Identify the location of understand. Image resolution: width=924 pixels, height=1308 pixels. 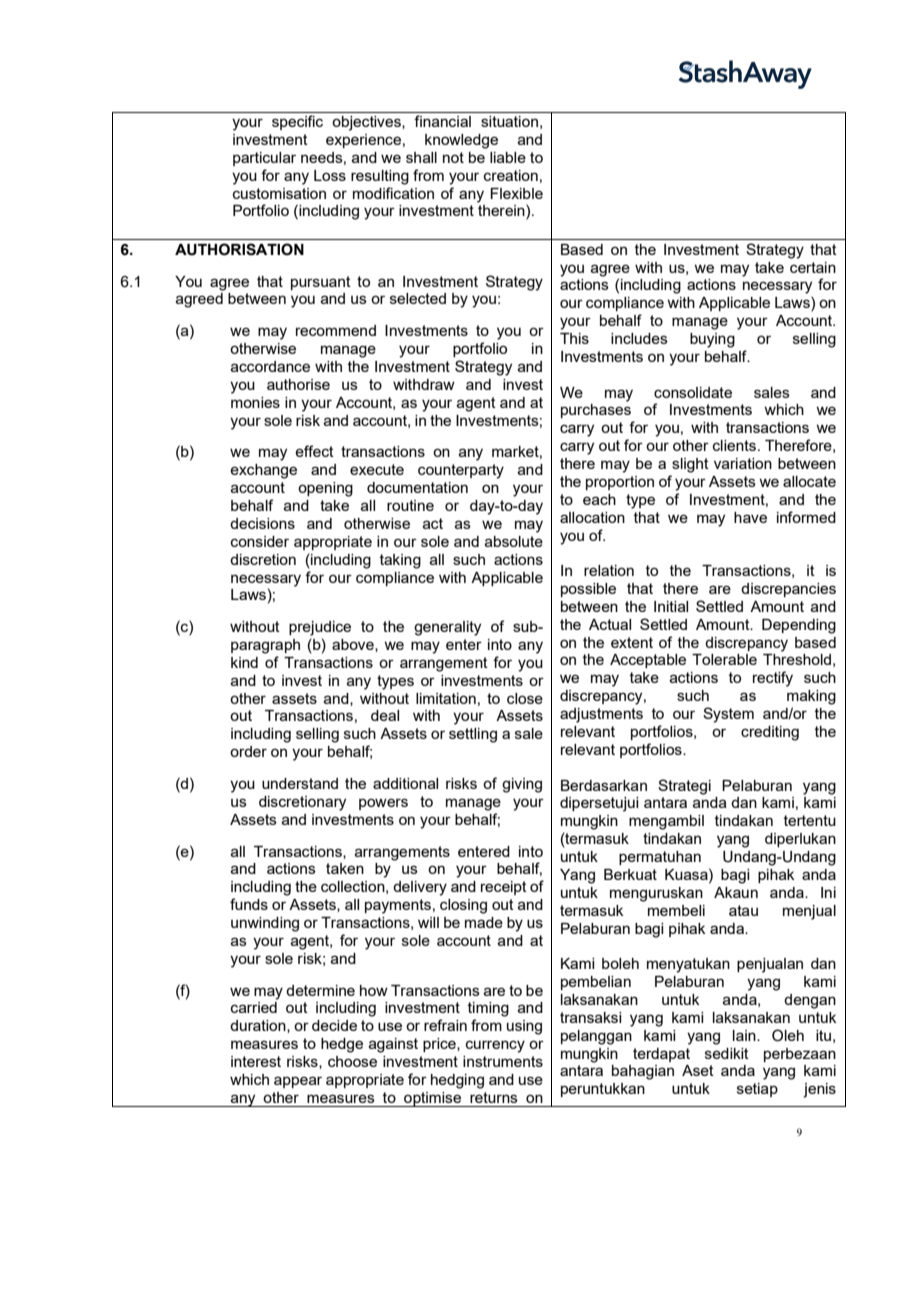
(300, 783).
